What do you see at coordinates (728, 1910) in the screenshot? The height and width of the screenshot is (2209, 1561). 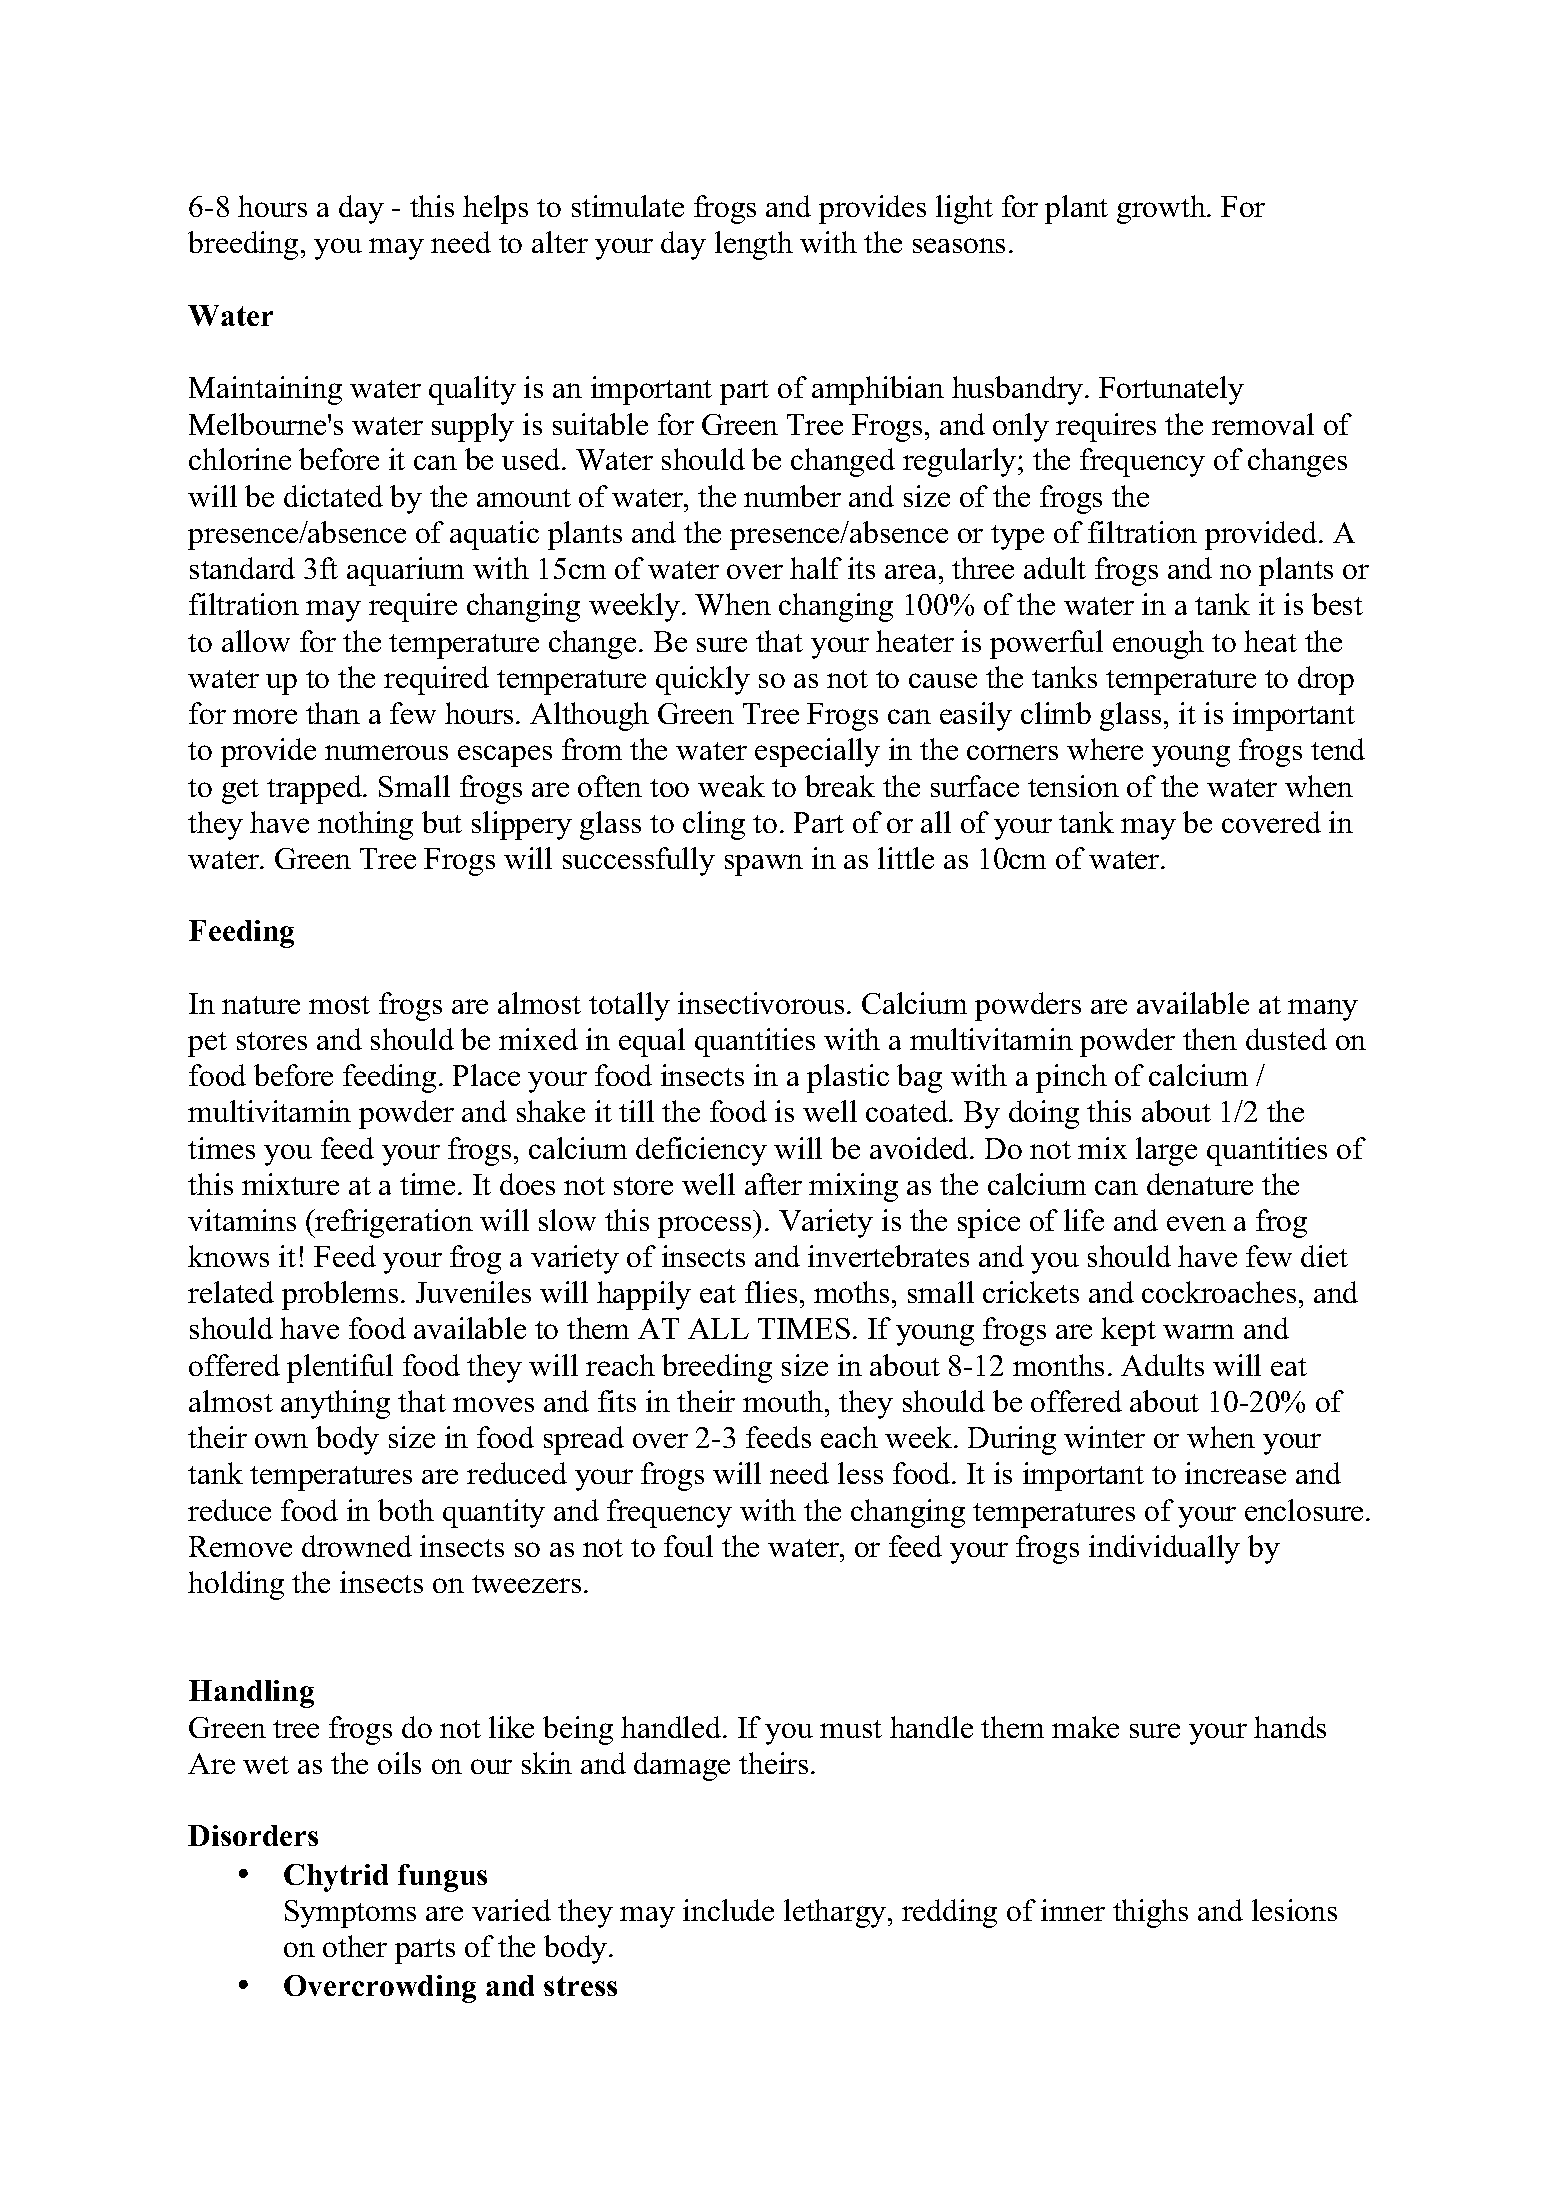 I see `include` at bounding box center [728, 1910].
